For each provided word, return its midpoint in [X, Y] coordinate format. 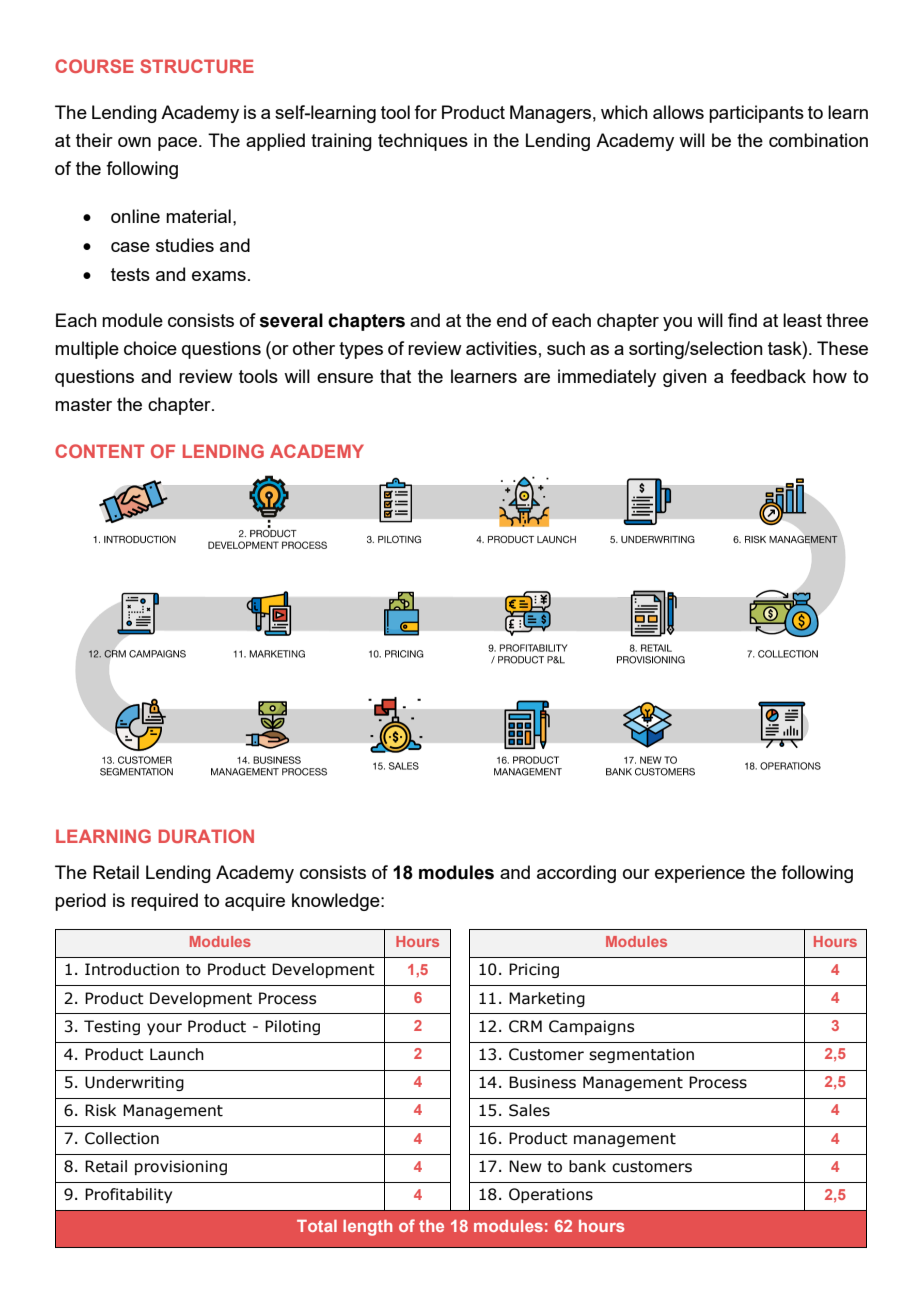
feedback [768, 376]
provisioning [181, 1167]
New [525, 1166]
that [395, 376]
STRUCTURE [197, 66]
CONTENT [99, 451]
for [425, 112]
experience [700, 874]
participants [756, 114]
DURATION [206, 836]
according [576, 874]
